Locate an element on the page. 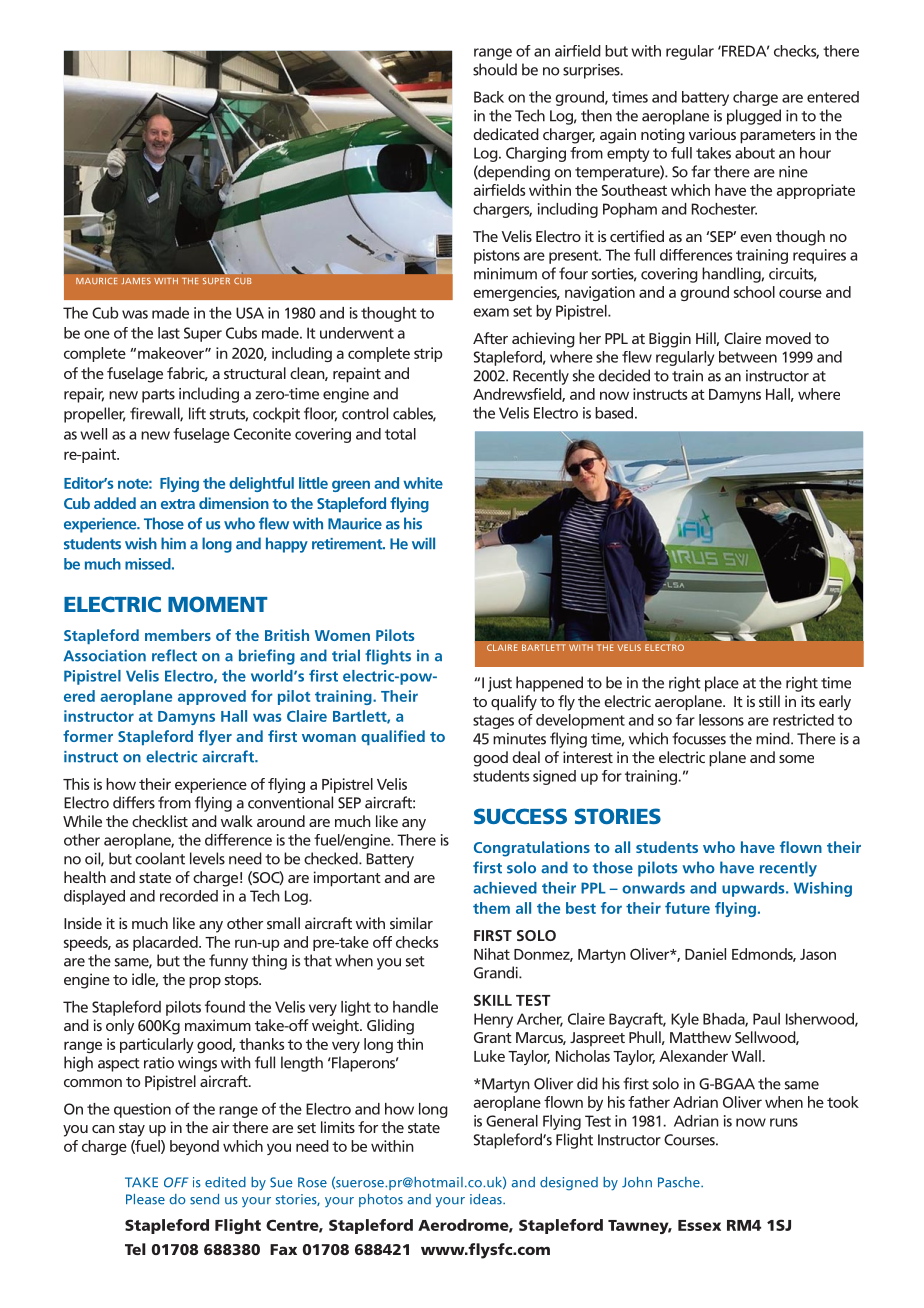  plugged is located at coordinates (754, 117).
